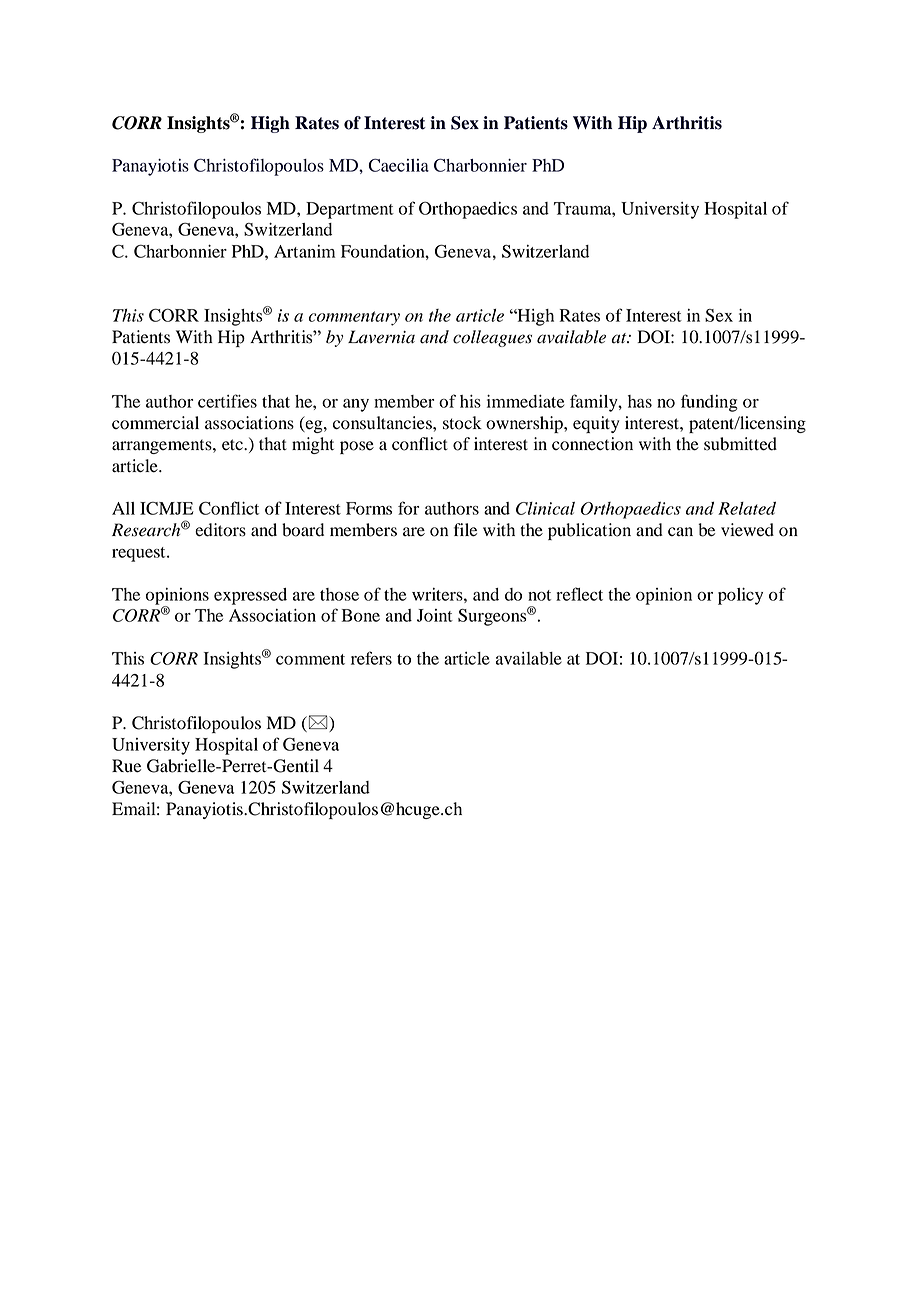  Describe the element at coordinates (709, 403) in the screenshot. I see `funding` at that location.
